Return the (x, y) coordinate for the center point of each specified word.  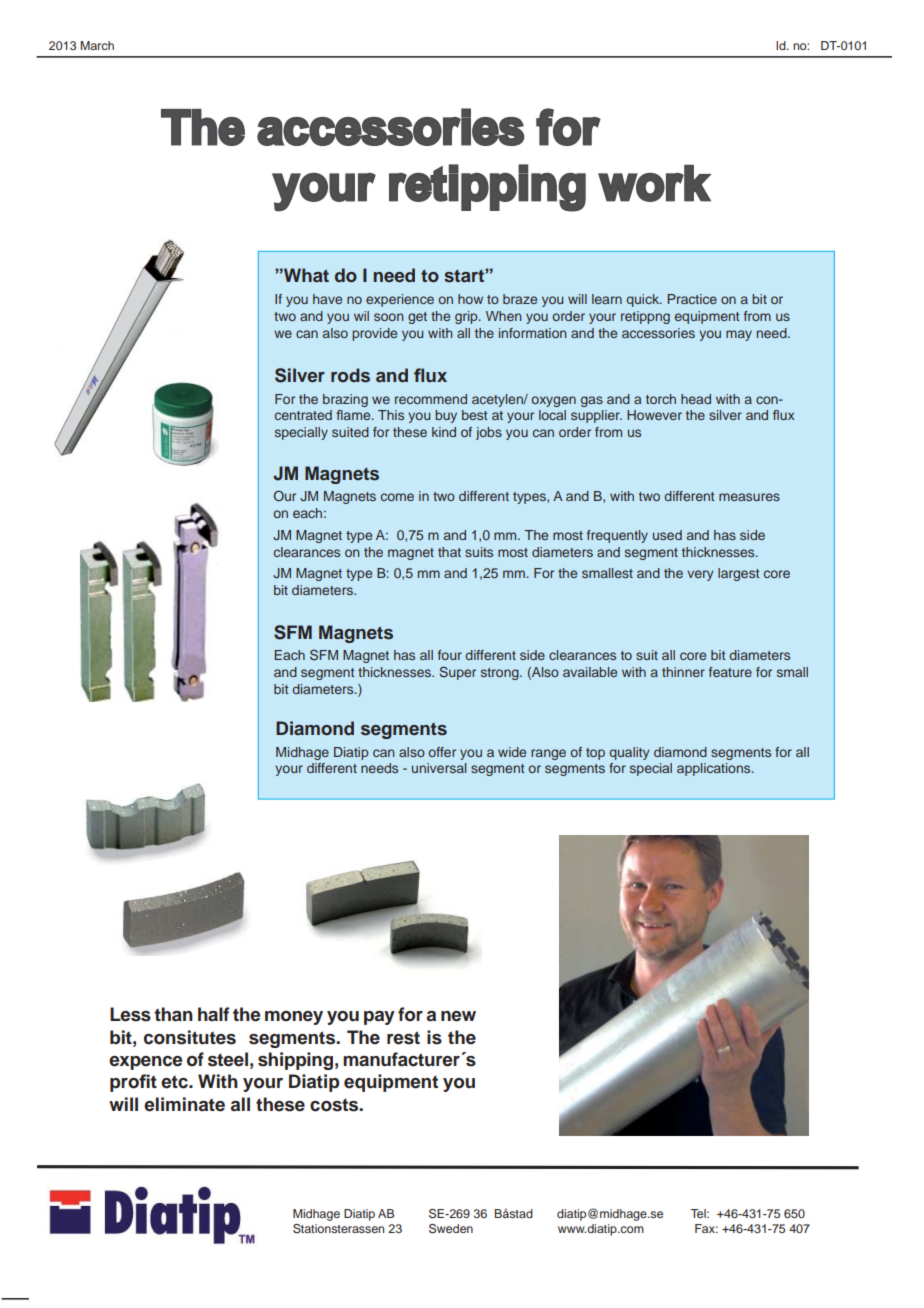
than (173, 1014)
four (450, 655)
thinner (683, 672)
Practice (692, 299)
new (458, 1016)
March (97, 45)
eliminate (184, 1104)
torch (661, 399)
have (327, 299)
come (397, 497)
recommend (431, 399)
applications (715, 769)
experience (400, 300)
